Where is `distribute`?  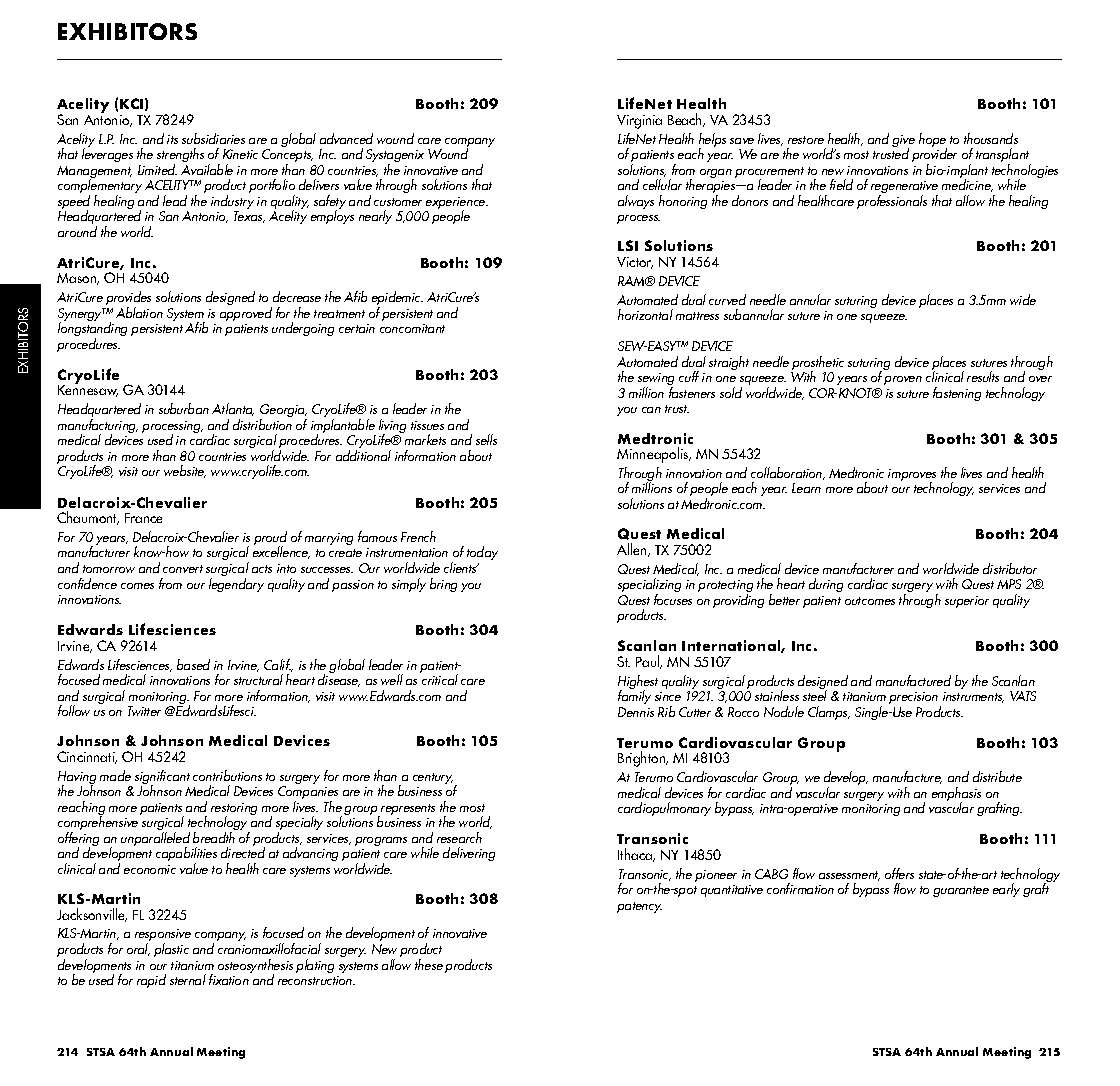
distribute is located at coordinates (997, 776).
